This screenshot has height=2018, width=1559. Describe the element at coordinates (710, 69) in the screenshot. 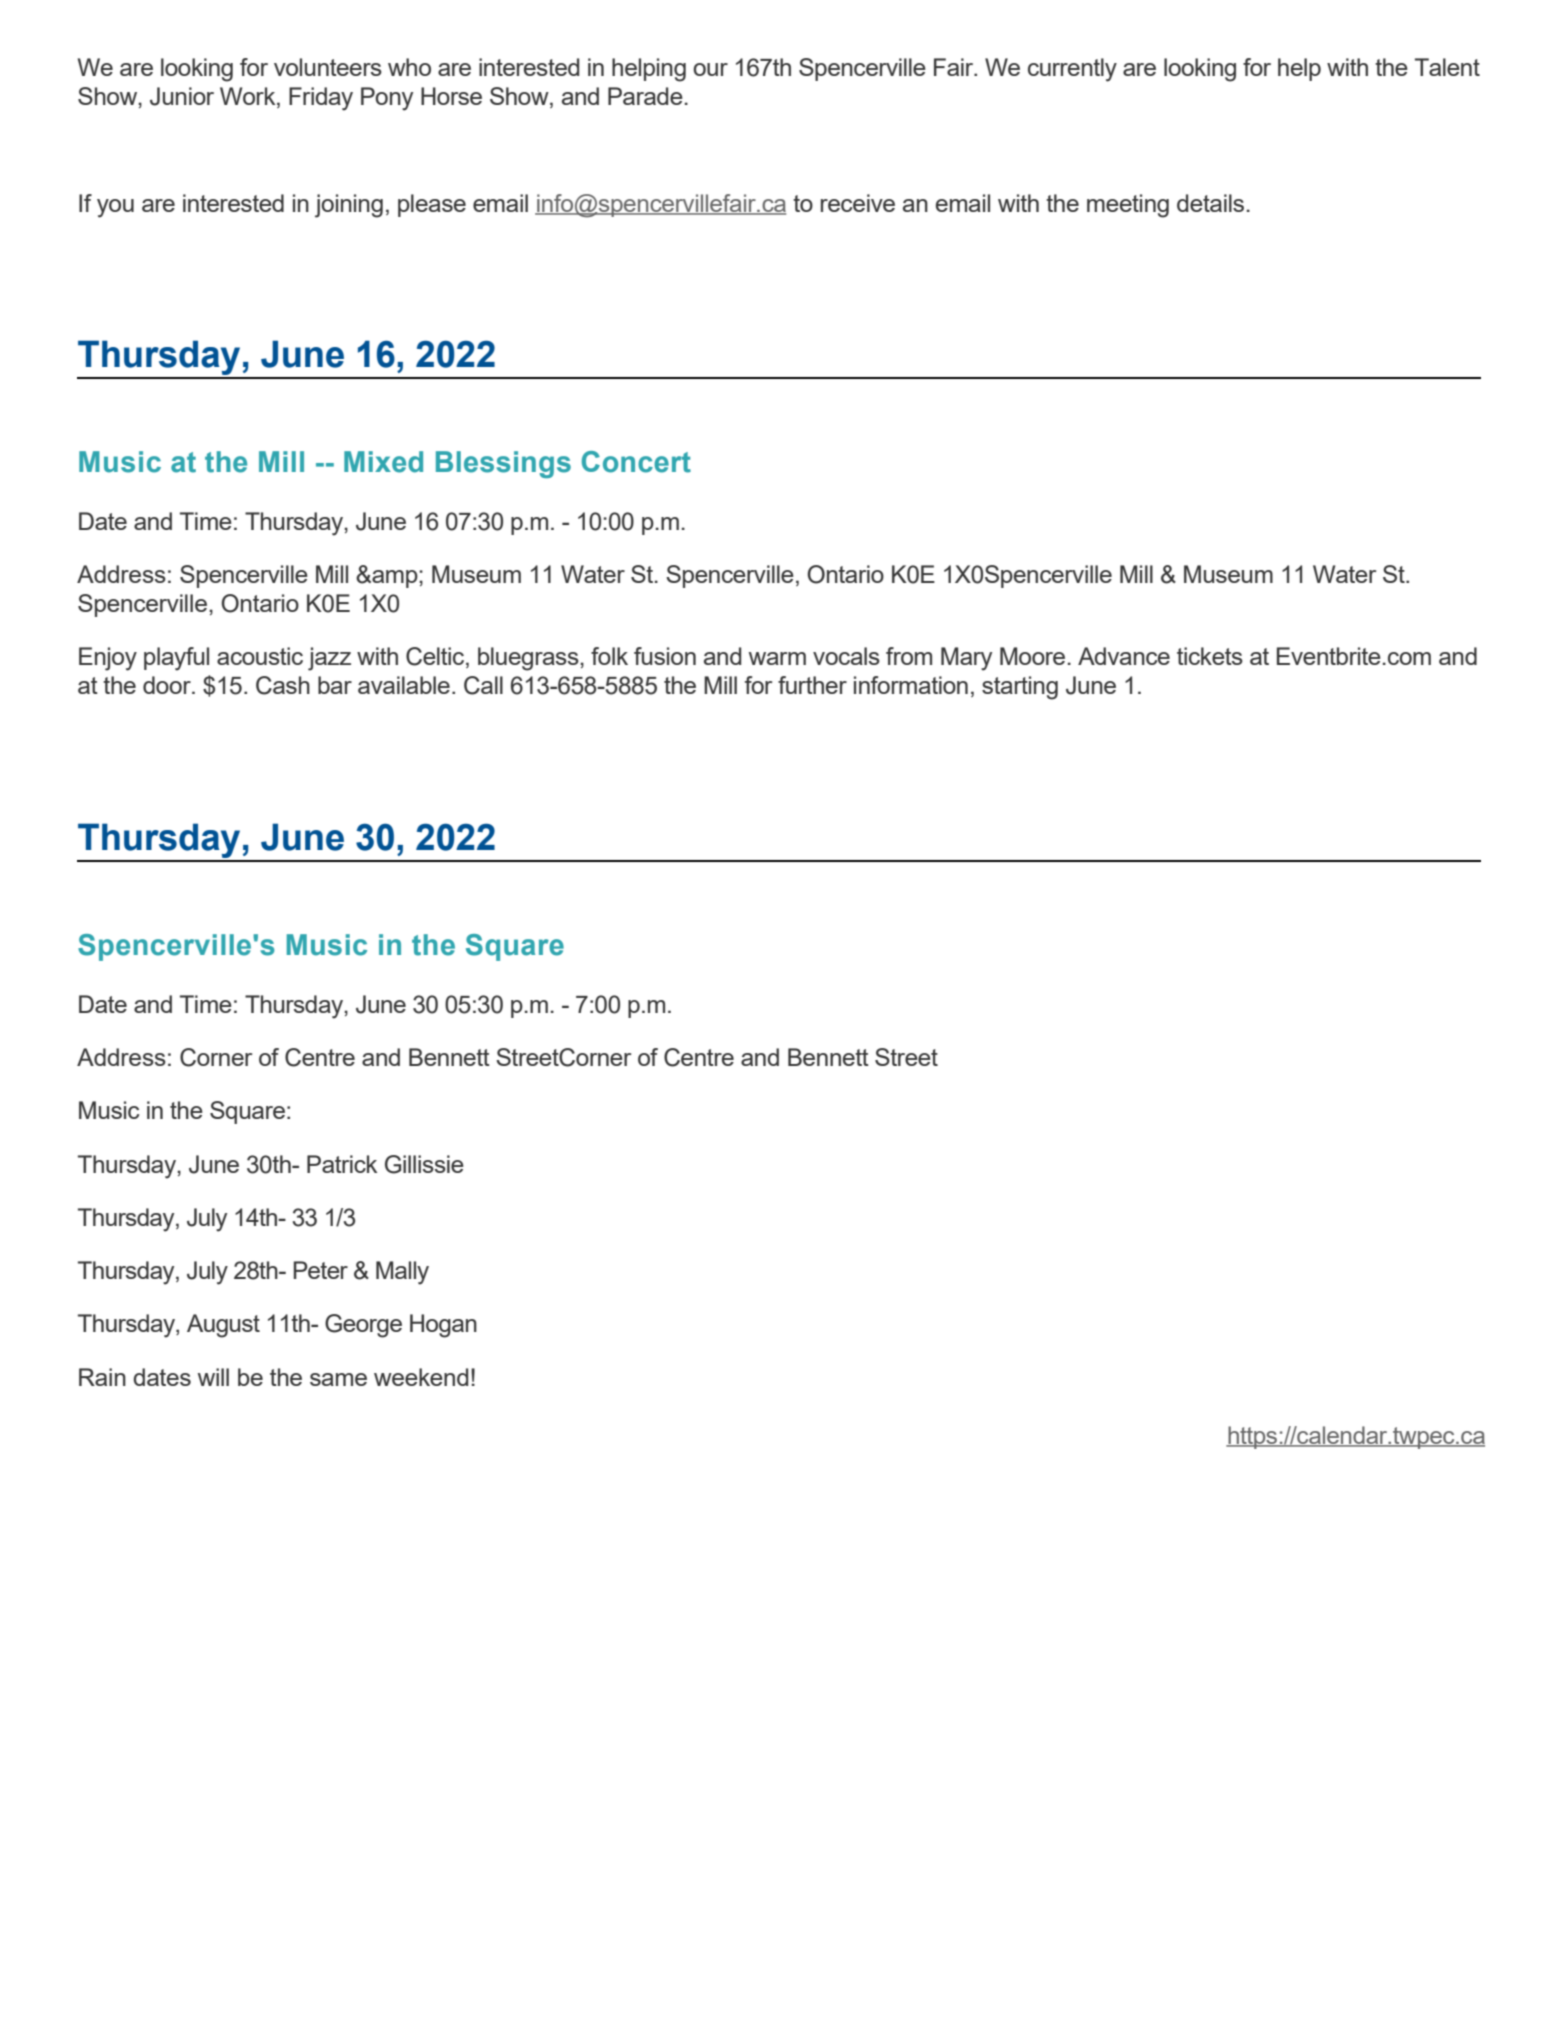

I see `our` at that location.
